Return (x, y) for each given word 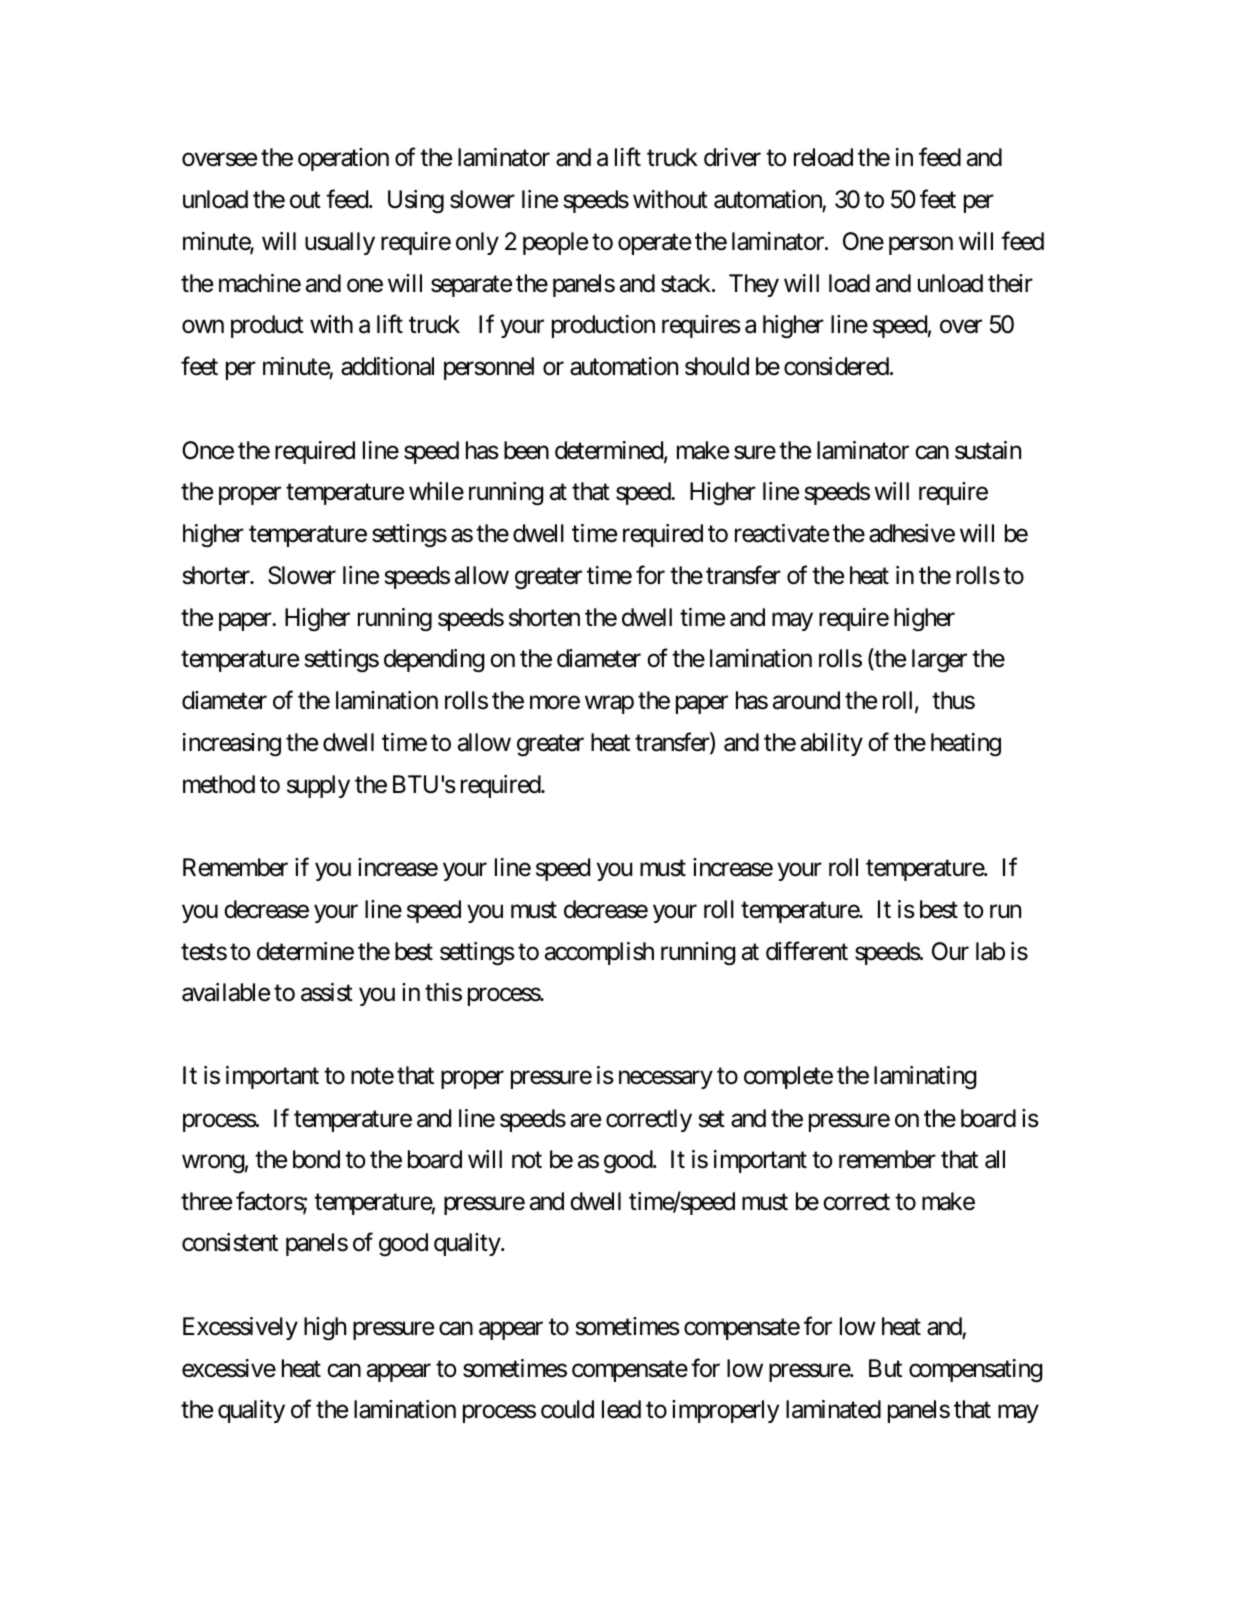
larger (939, 660)
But (885, 1368)
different (807, 951)
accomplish (599, 953)
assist (327, 992)
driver (732, 157)
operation (343, 159)
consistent (230, 1242)
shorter (217, 575)
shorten (544, 617)
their (1010, 283)
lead (621, 1409)
